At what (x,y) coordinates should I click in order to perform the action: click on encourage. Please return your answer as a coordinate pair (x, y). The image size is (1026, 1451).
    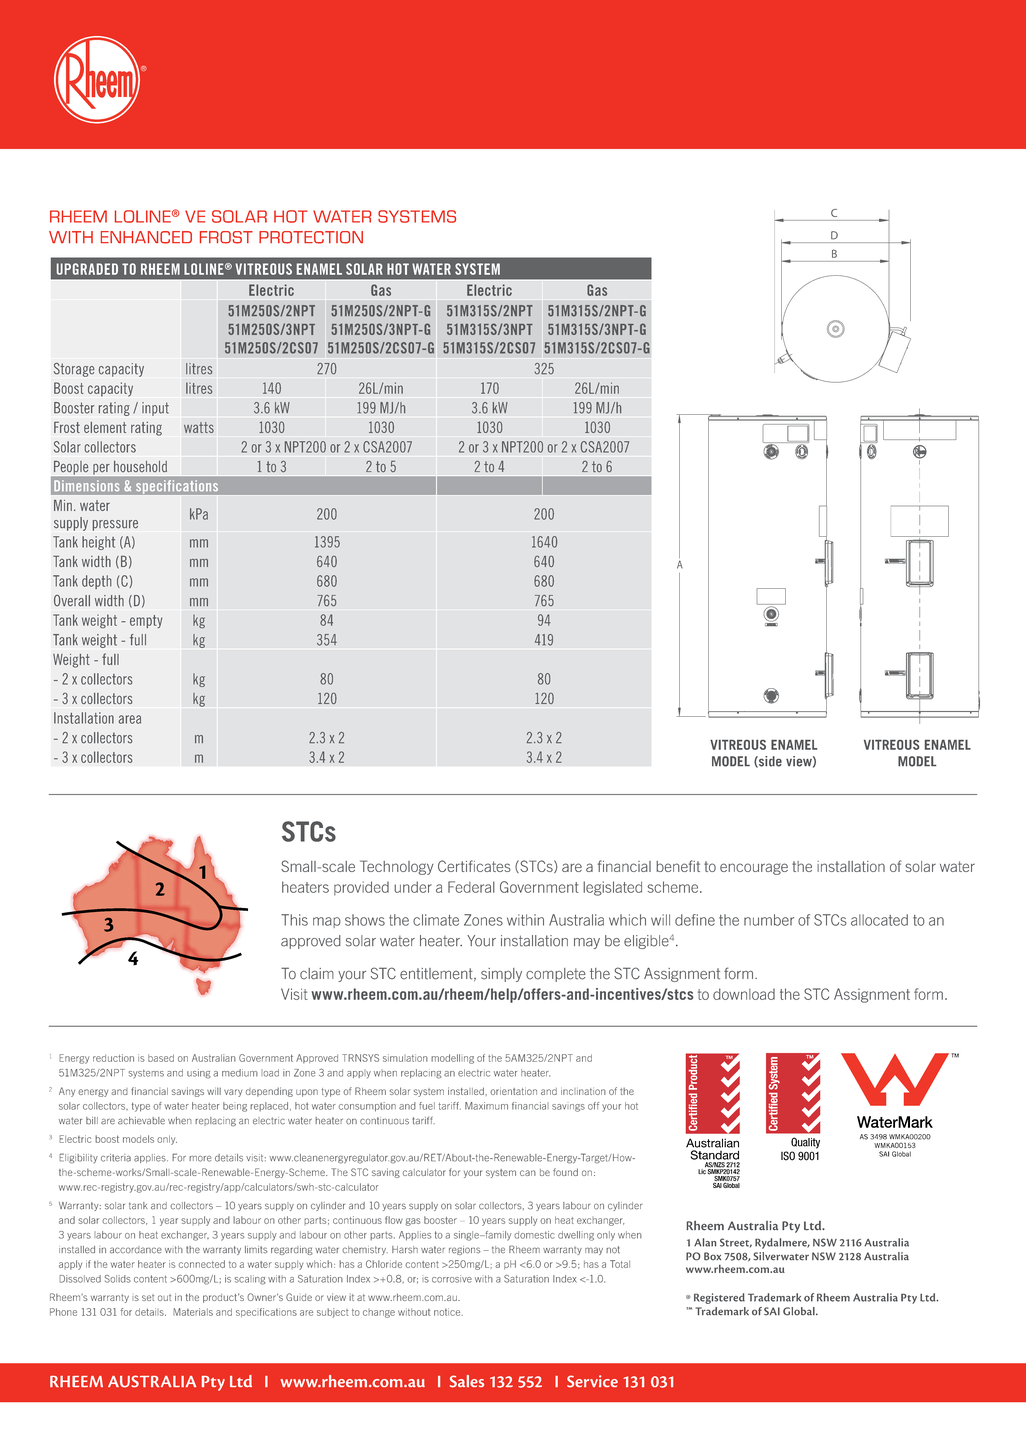
    Looking at the image, I should click on (754, 869).
